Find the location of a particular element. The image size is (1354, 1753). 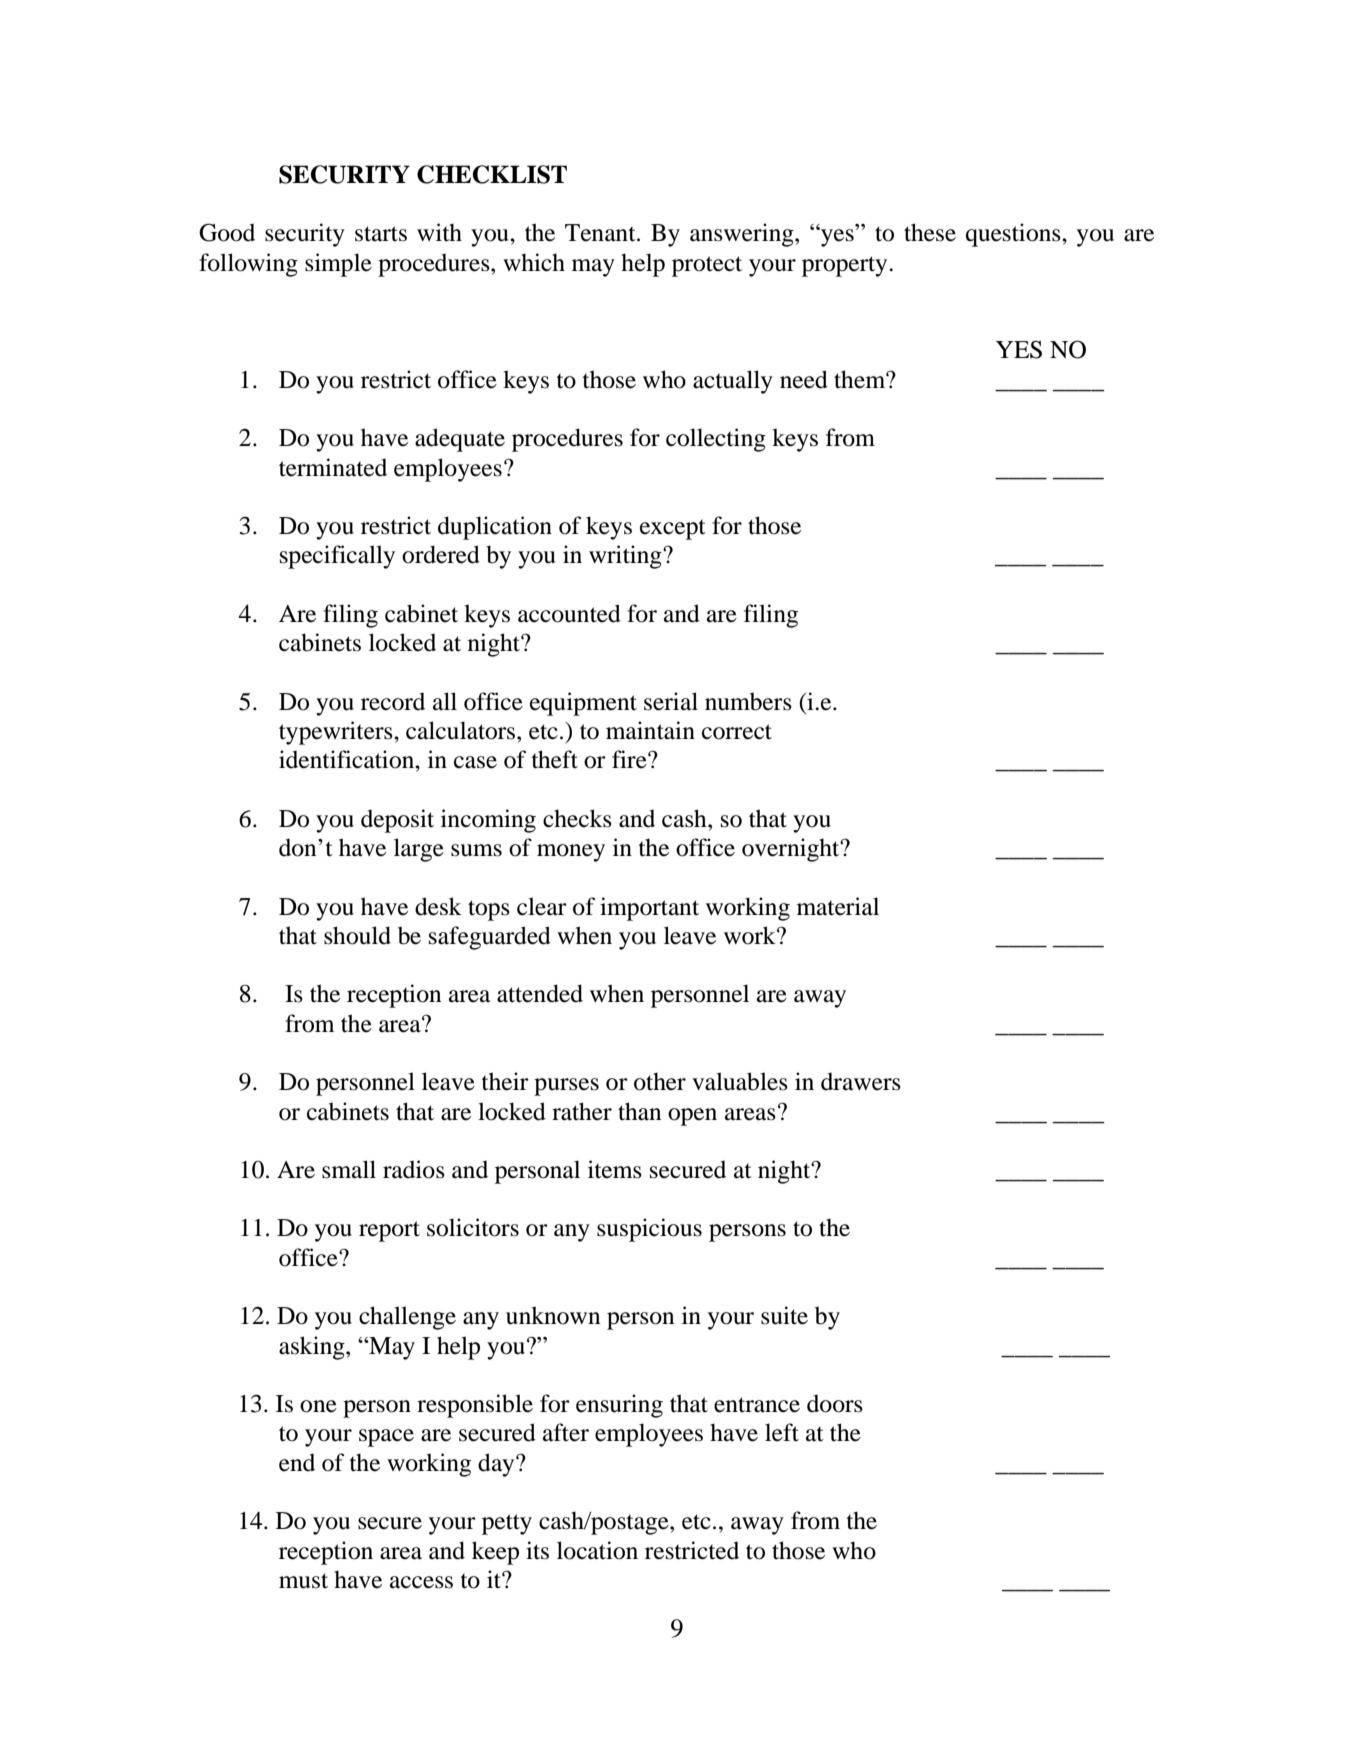

doors is located at coordinates (835, 1403).
